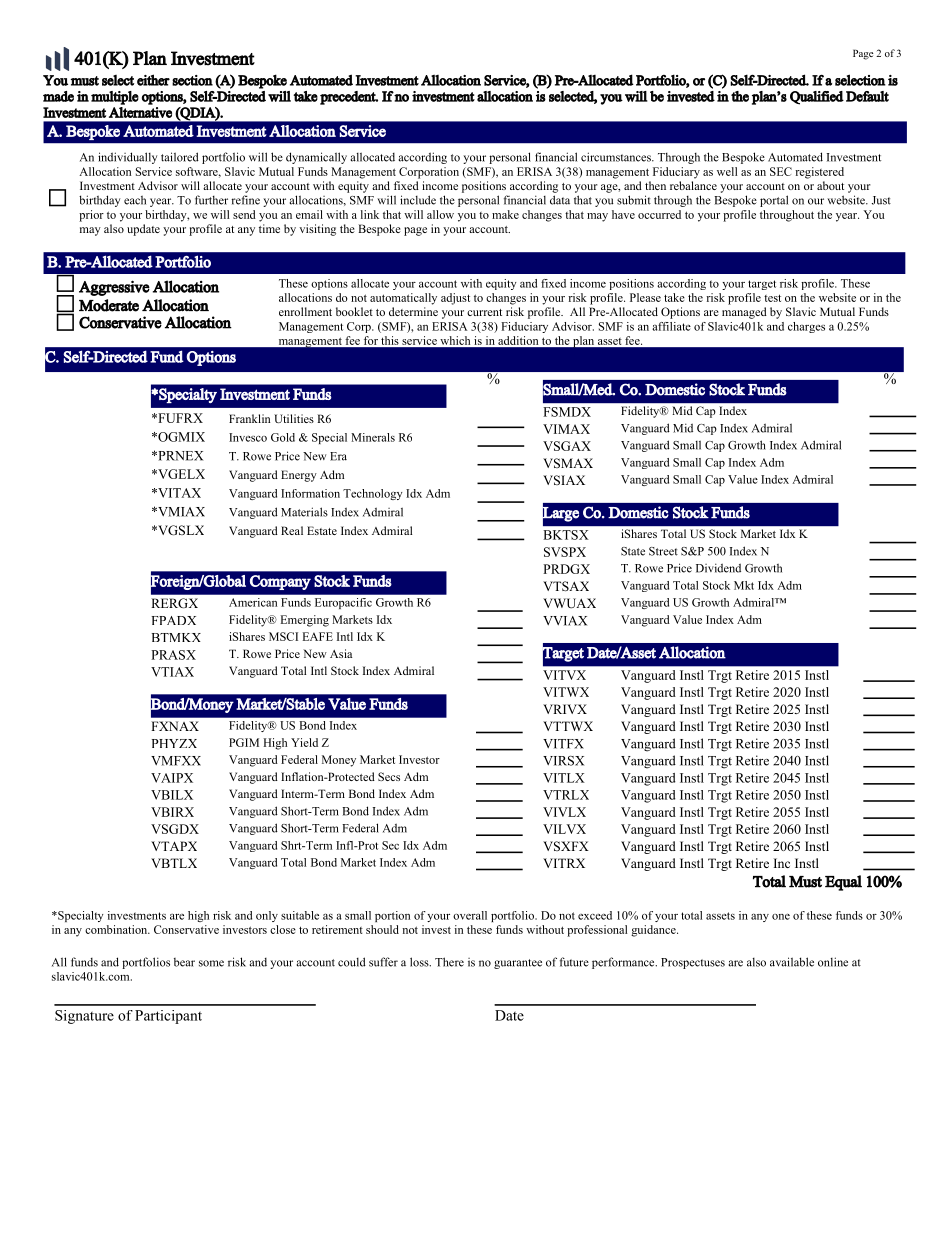 This screenshot has width=952, height=1233. Describe the element at coordinates (115, 98) in the screenshot. I see `multiple` at that location.
